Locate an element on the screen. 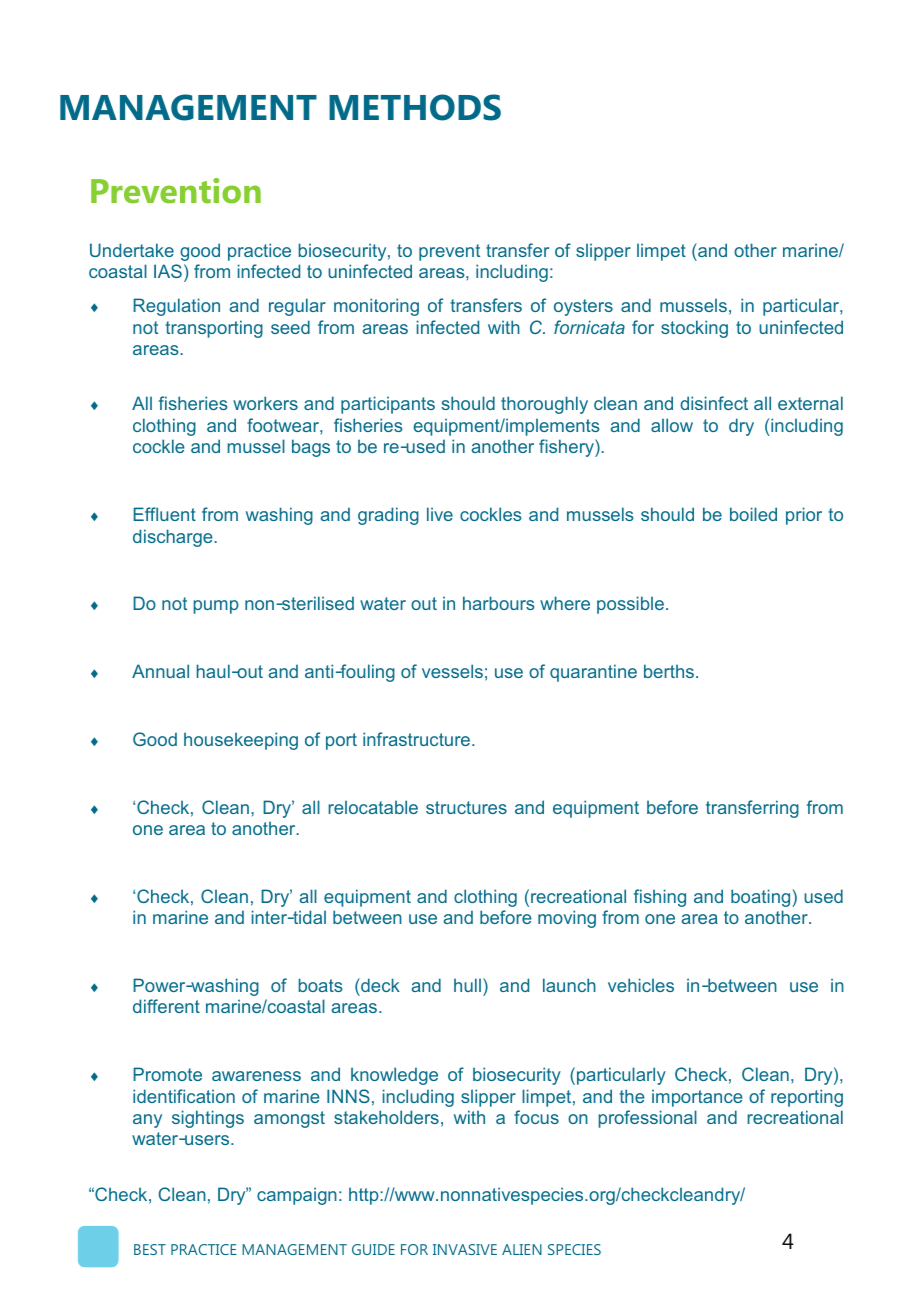 Image resolution: width=924 pixels, height=1308 pixels. METHODS is located at coordinates (415, 107).
